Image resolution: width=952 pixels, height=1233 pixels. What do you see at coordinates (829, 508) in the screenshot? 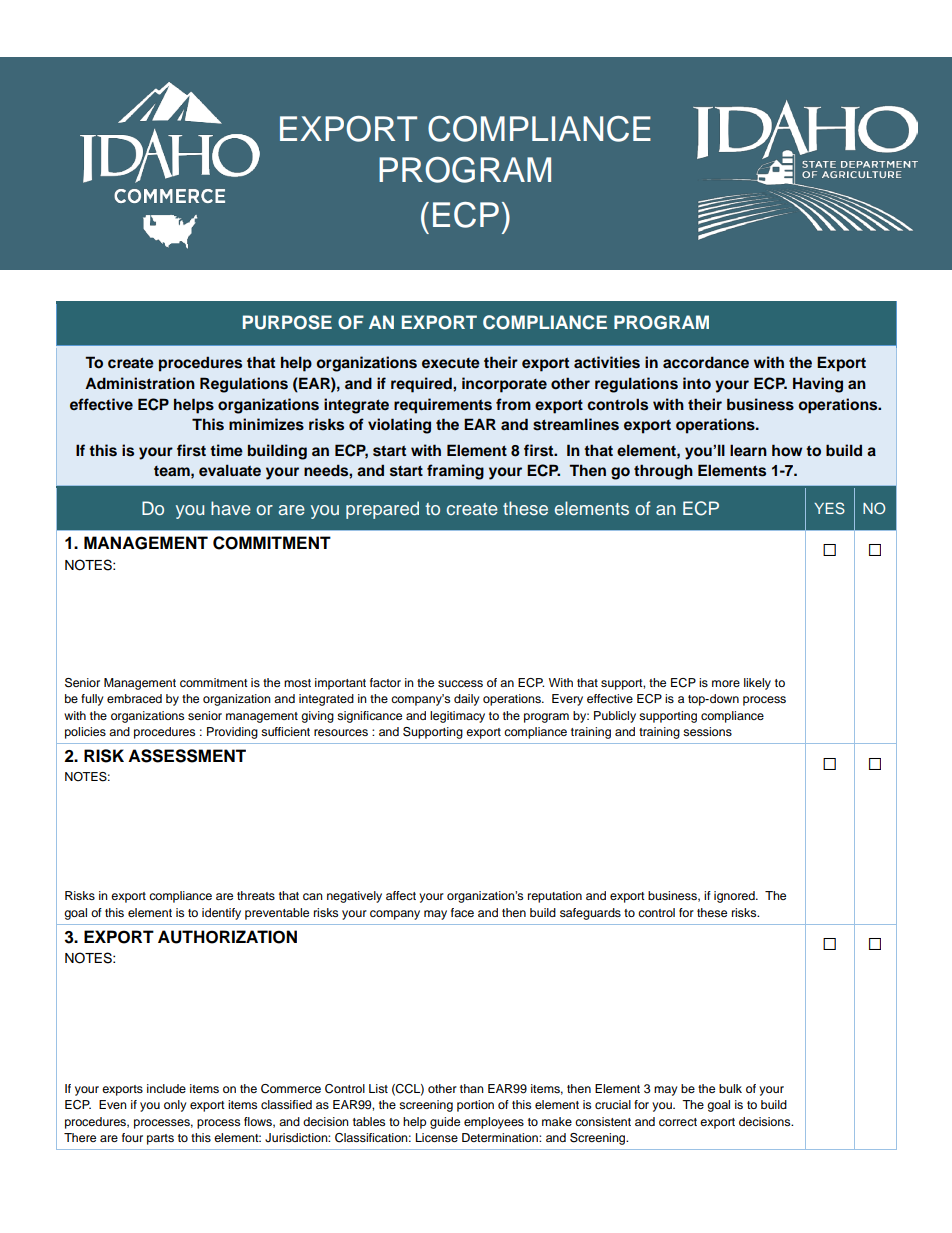
I see `YES` at bounding box center [829, 508].
